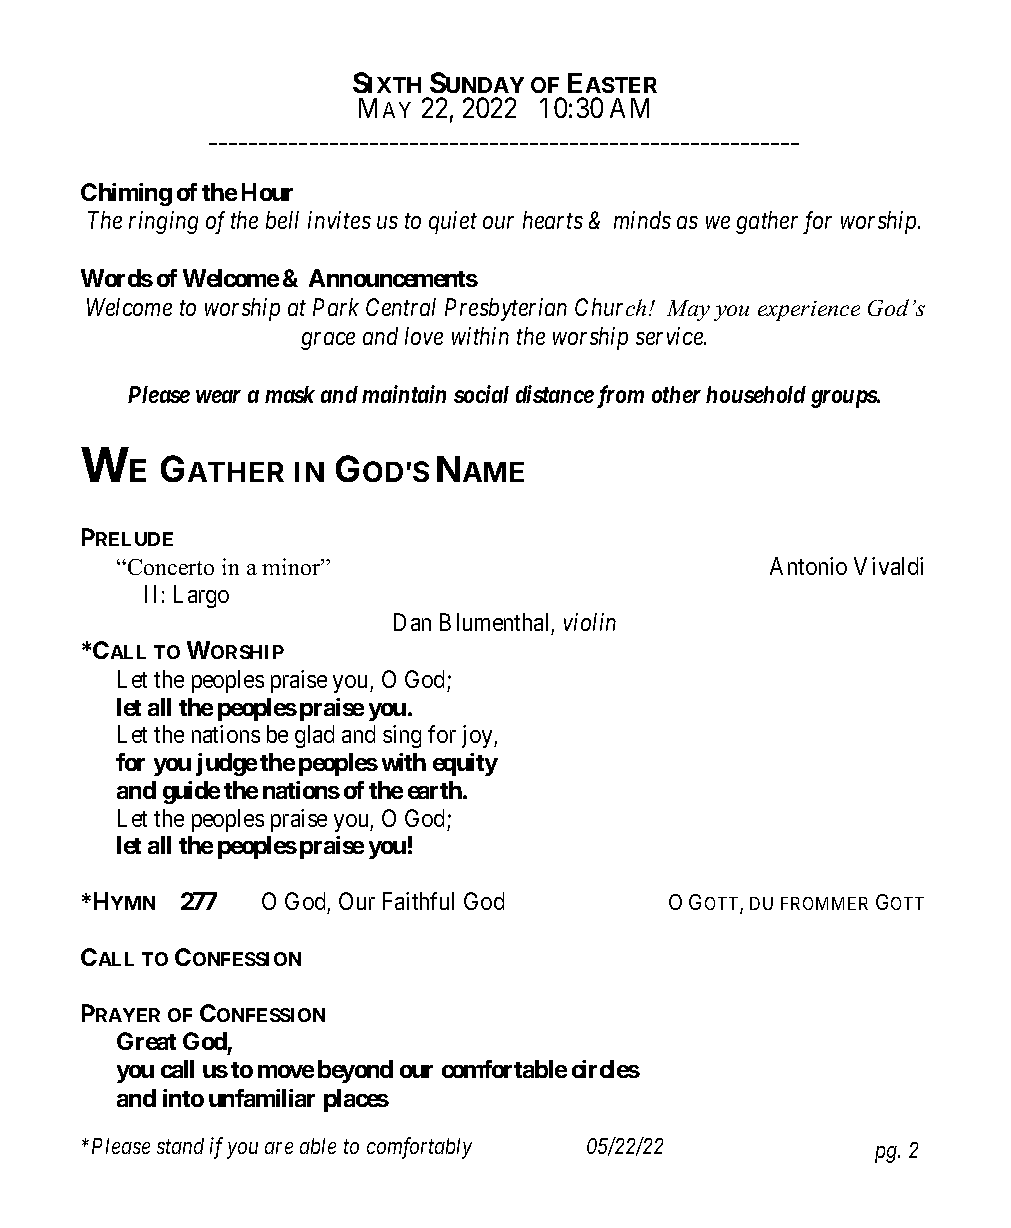  What do you see at coordinates (478, 736) in the document?
I see `joy` at bounding box center [478, 736].
